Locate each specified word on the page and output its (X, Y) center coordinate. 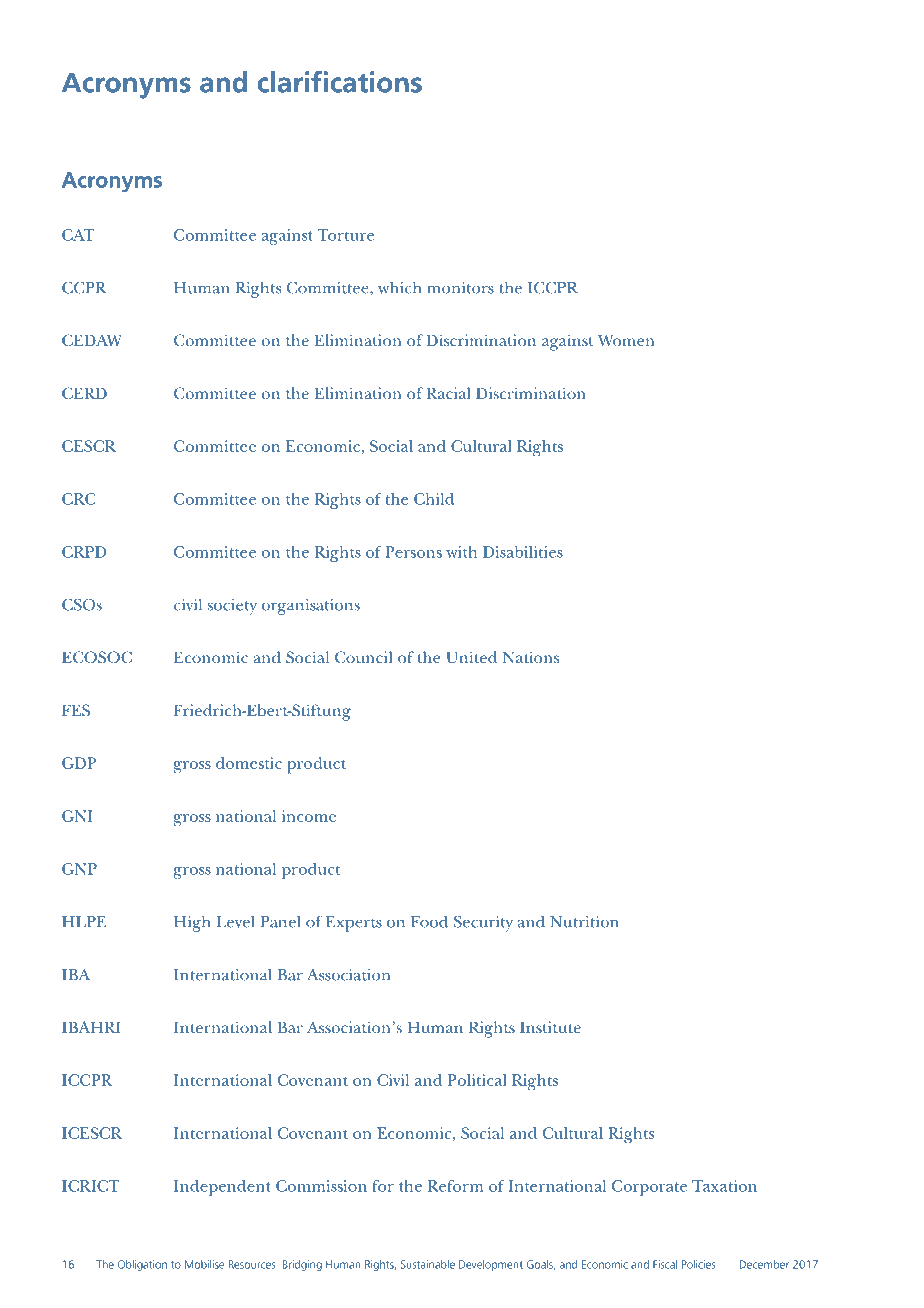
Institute (550, 1027)
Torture (346, 235)
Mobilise (204, 1264)
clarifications (340, 82)
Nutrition (584, 922)
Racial (448, 393)
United (471, 657)
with (461, 552)
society (232, 607)
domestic (249, 763)
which (399, 288)
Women (626, 340)
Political (477, 1080)
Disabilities (523, 552)
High (192, 924)
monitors (460, 288)
